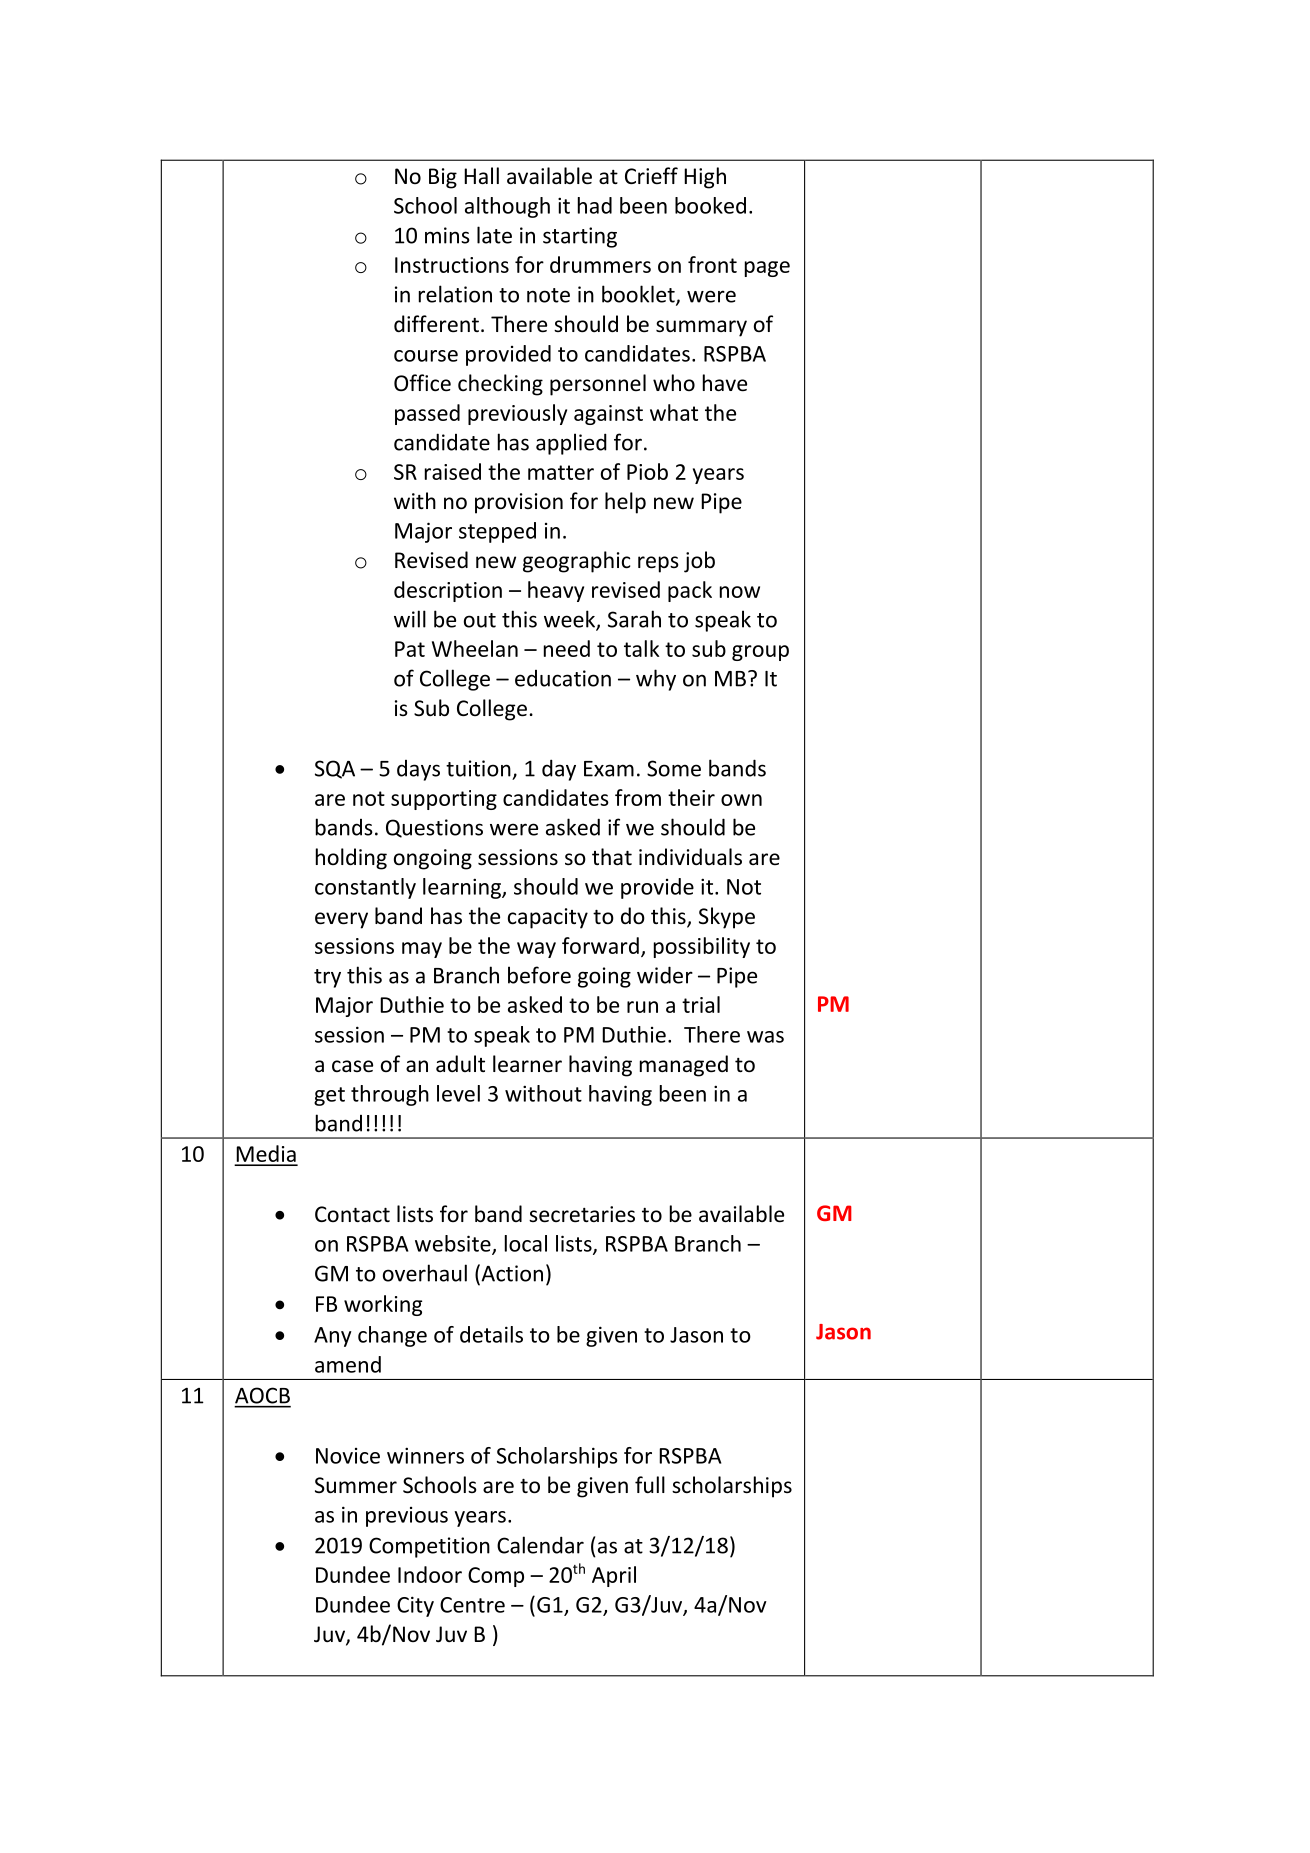 The height and width of the document is (1853, 1310). Describe the element at coordinates (614, 1576) in the document. I see `April` at that location.
